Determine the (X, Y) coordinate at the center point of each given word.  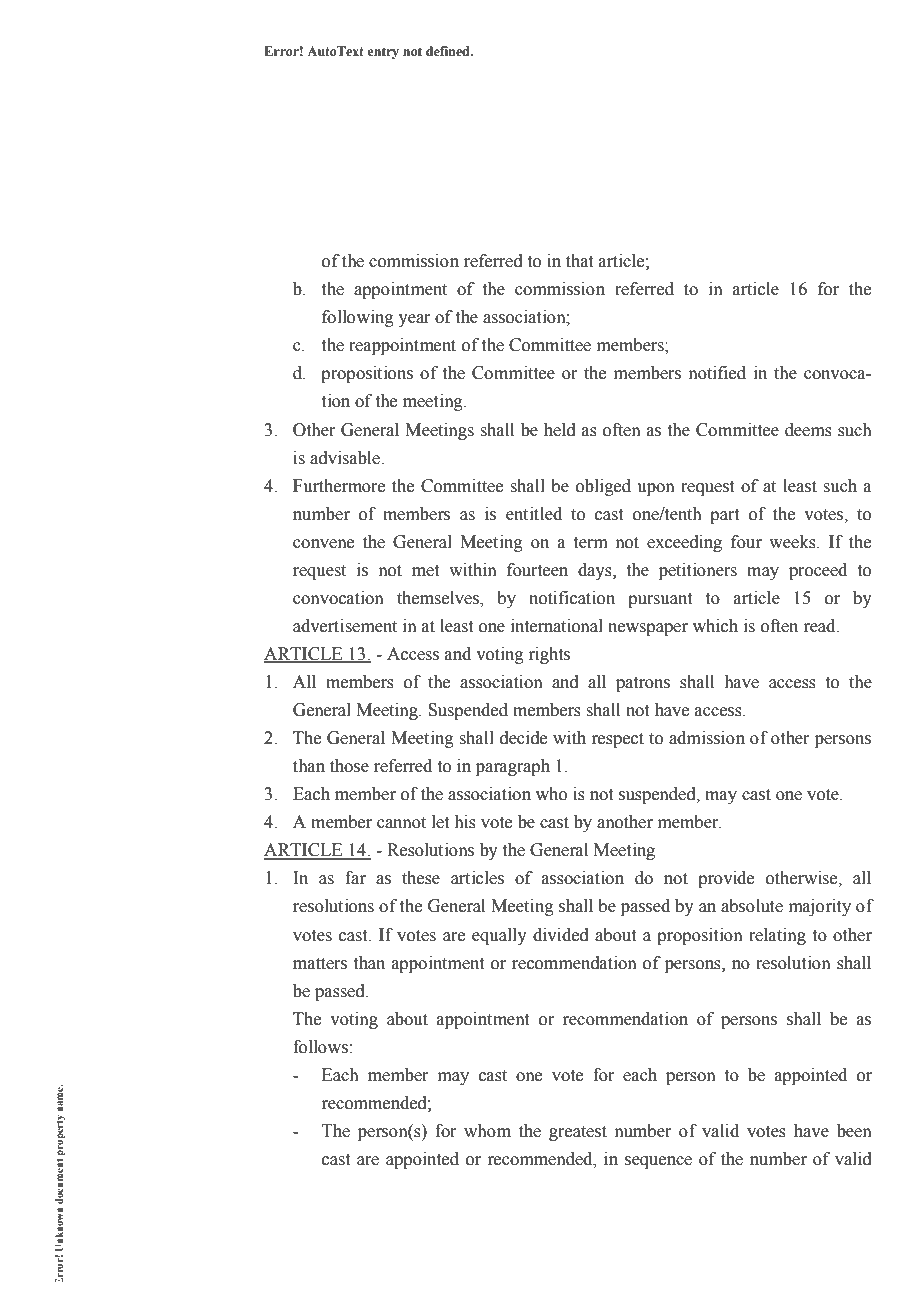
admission (707, 738)
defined (449, 51)
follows (320, 1047)
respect (617, 740)
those (349, 766)
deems (808, 430)
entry (383, 53)
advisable (346, 458)
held (560, 430)
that (579, 261)
